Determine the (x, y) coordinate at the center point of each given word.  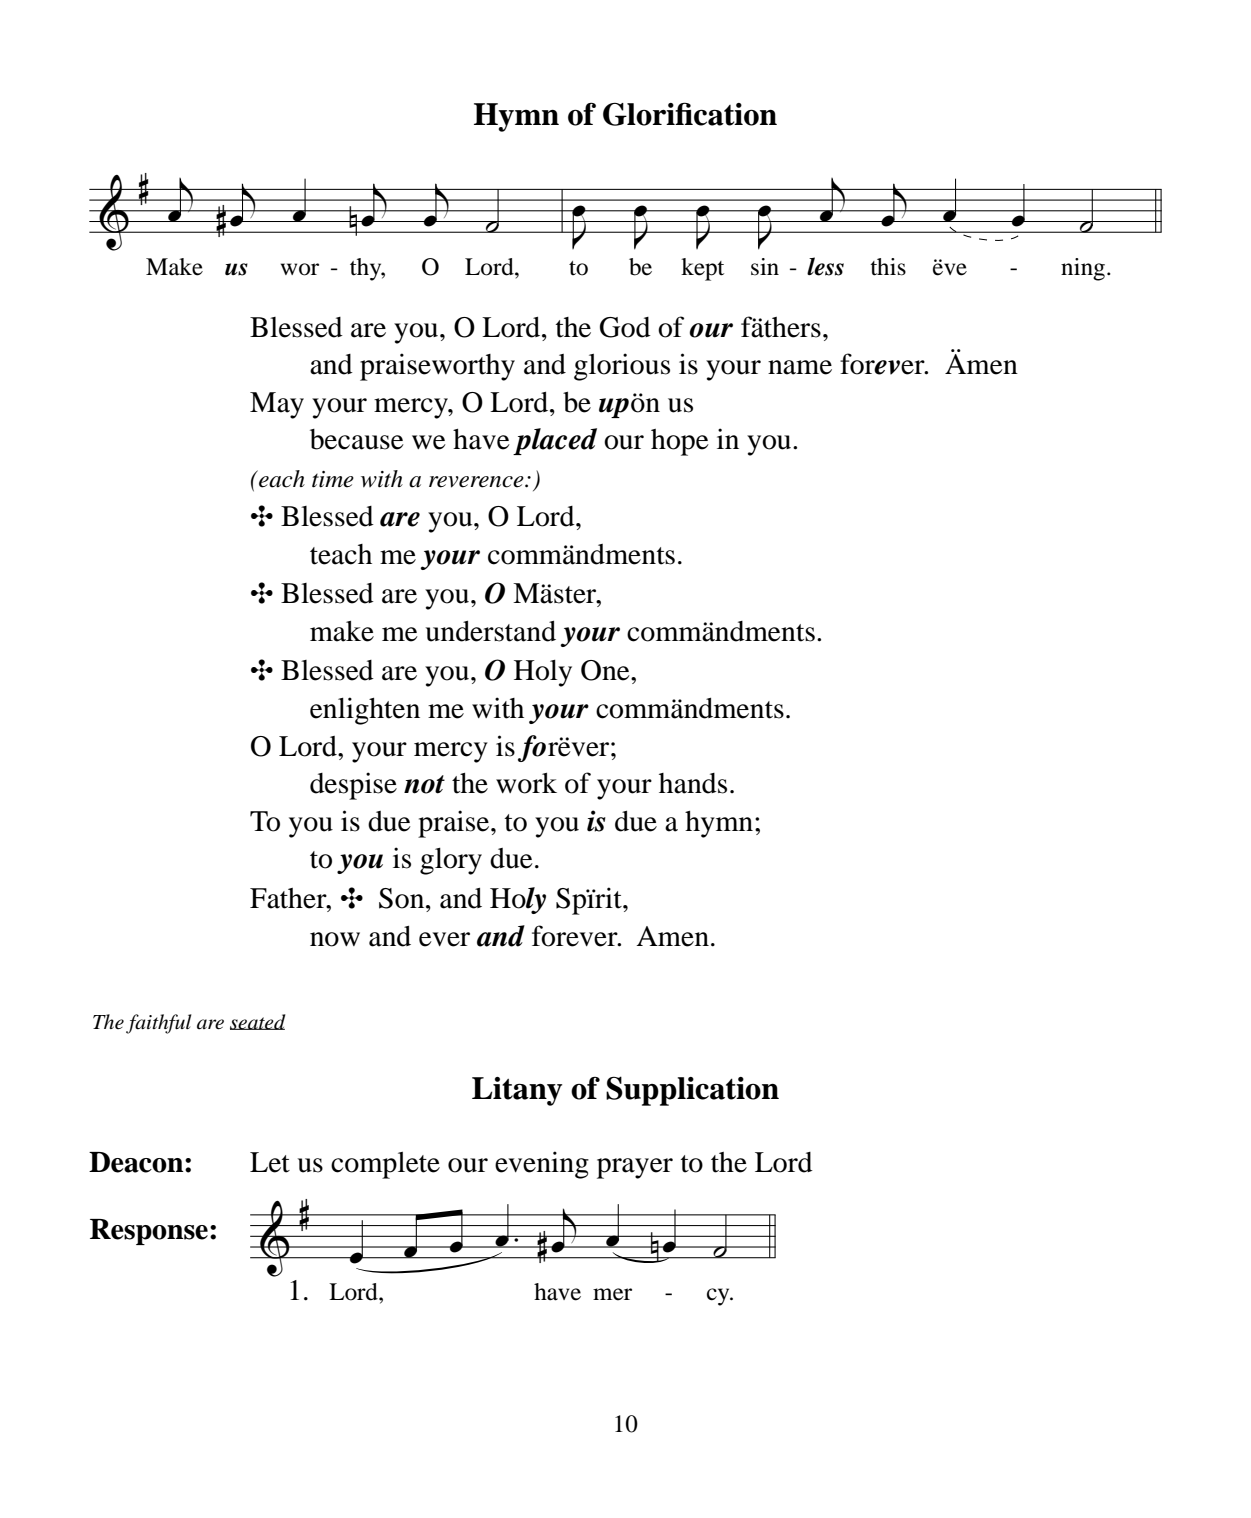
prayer (635, 1168)
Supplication (692, 1091)
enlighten (365, 711)
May (277, 405)
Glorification (690, 114)
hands (693, 783)
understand (491, 631)
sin (765, 267)
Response (149, 1232)
